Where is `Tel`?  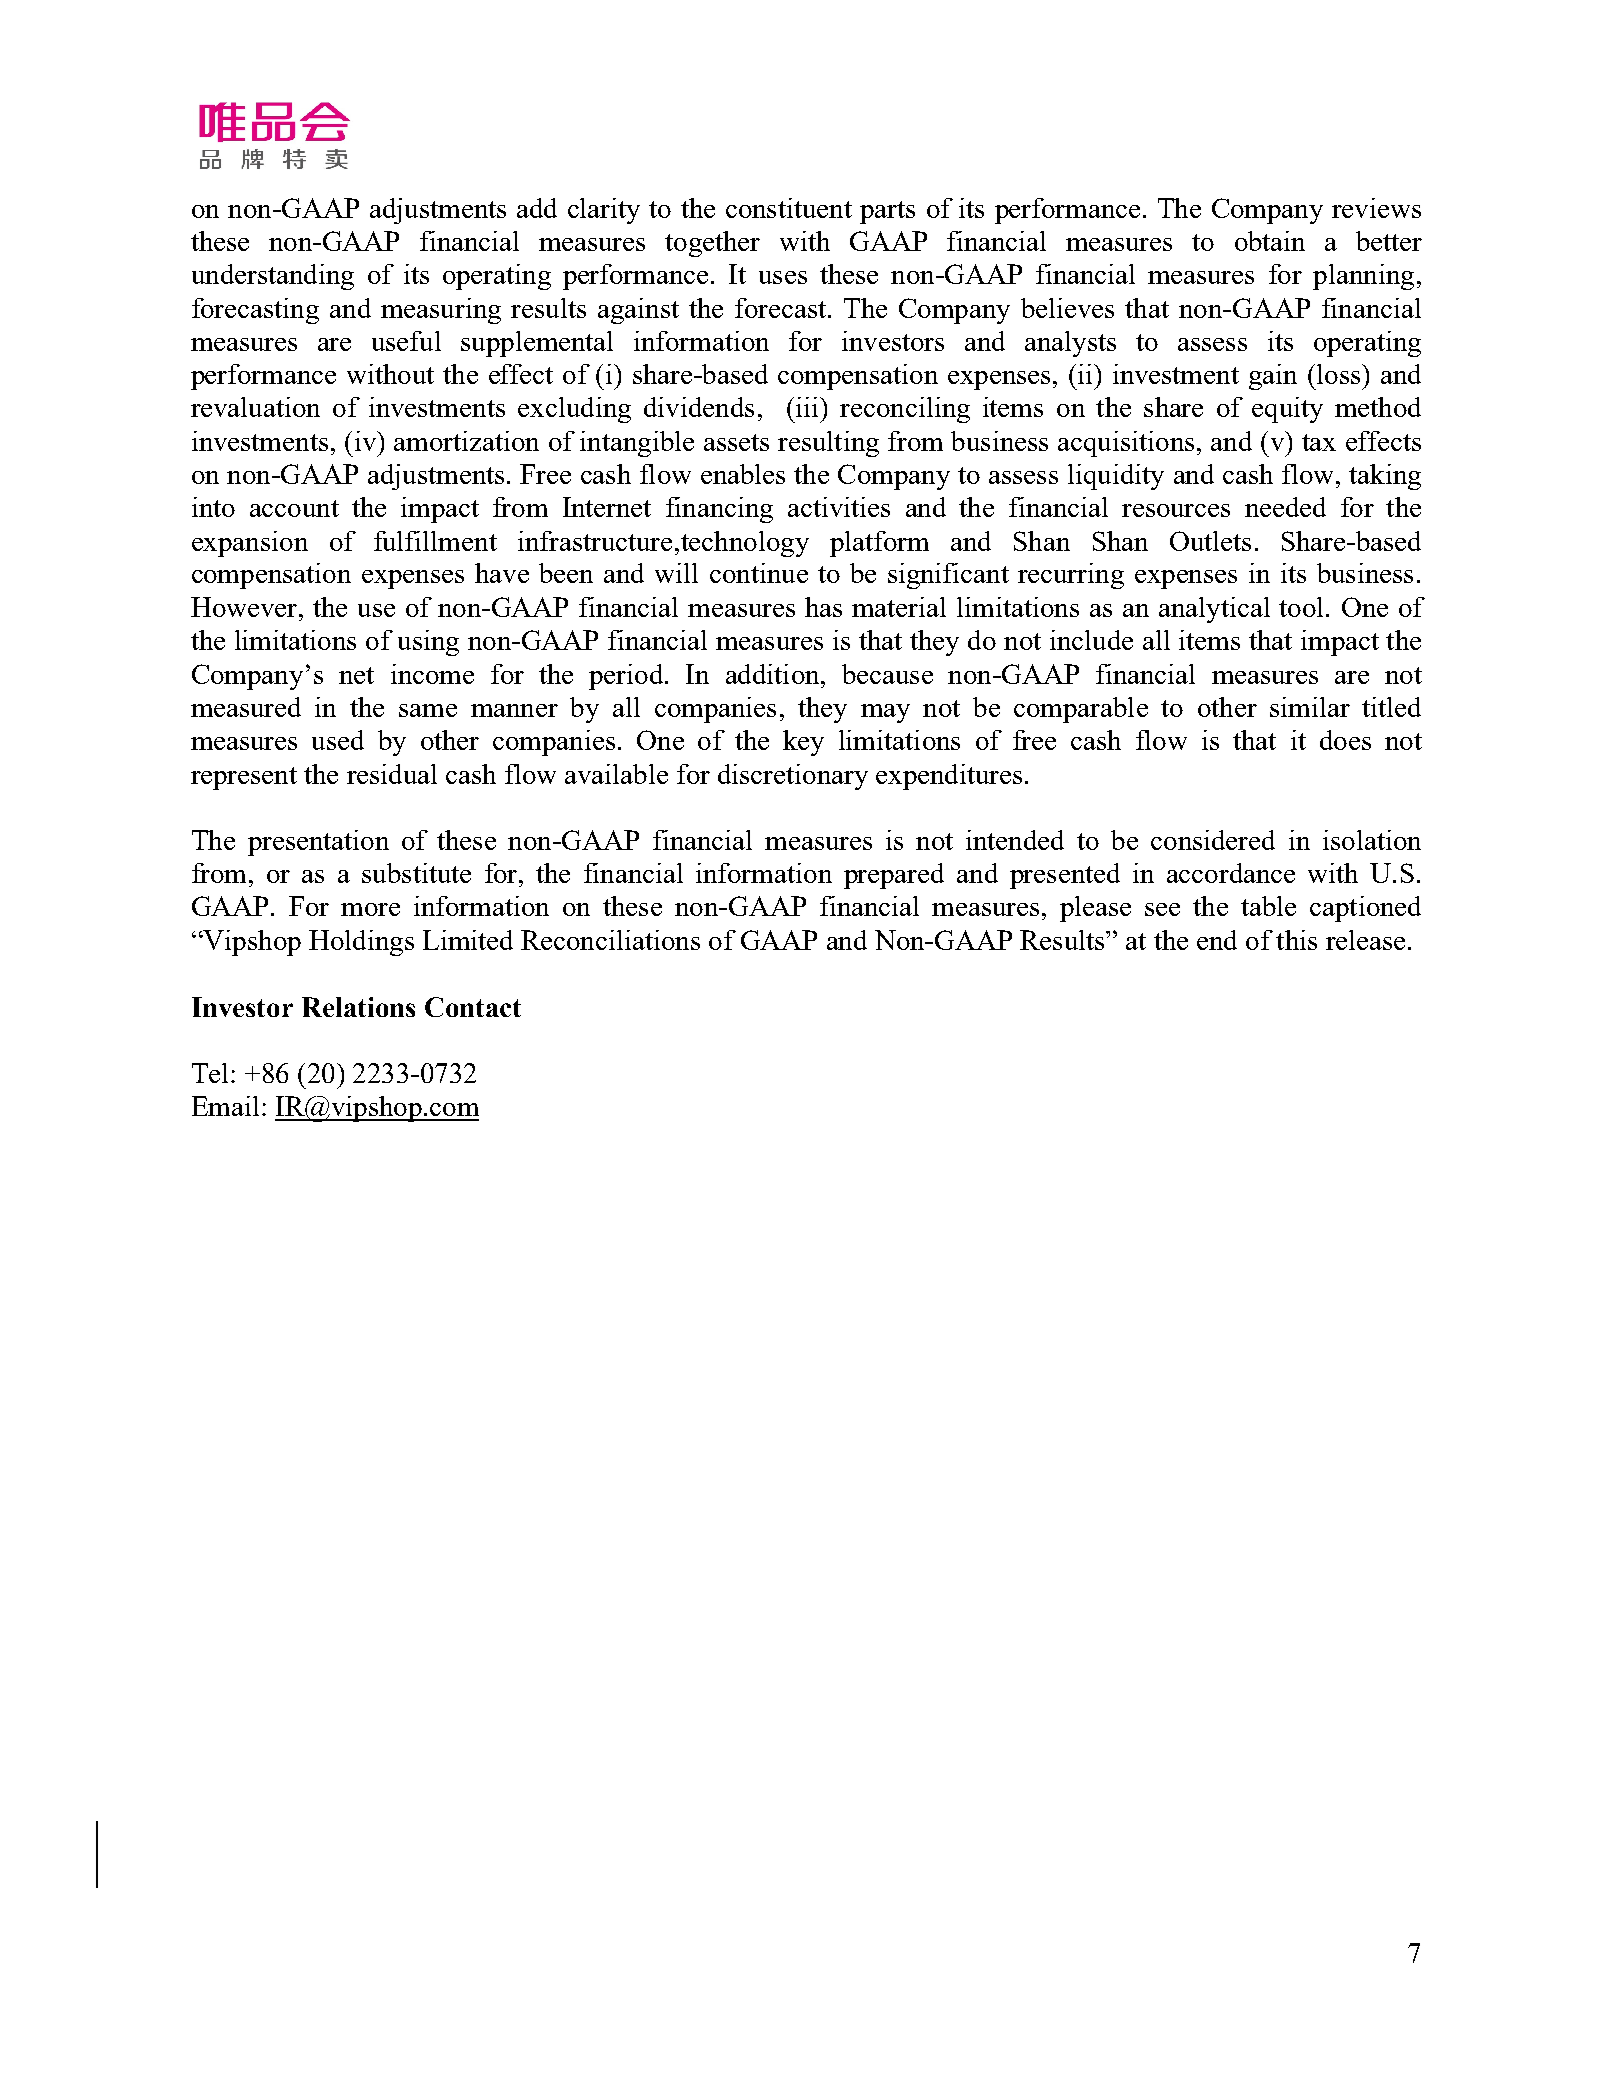 Tel is located at coordinates (210, 1073).
